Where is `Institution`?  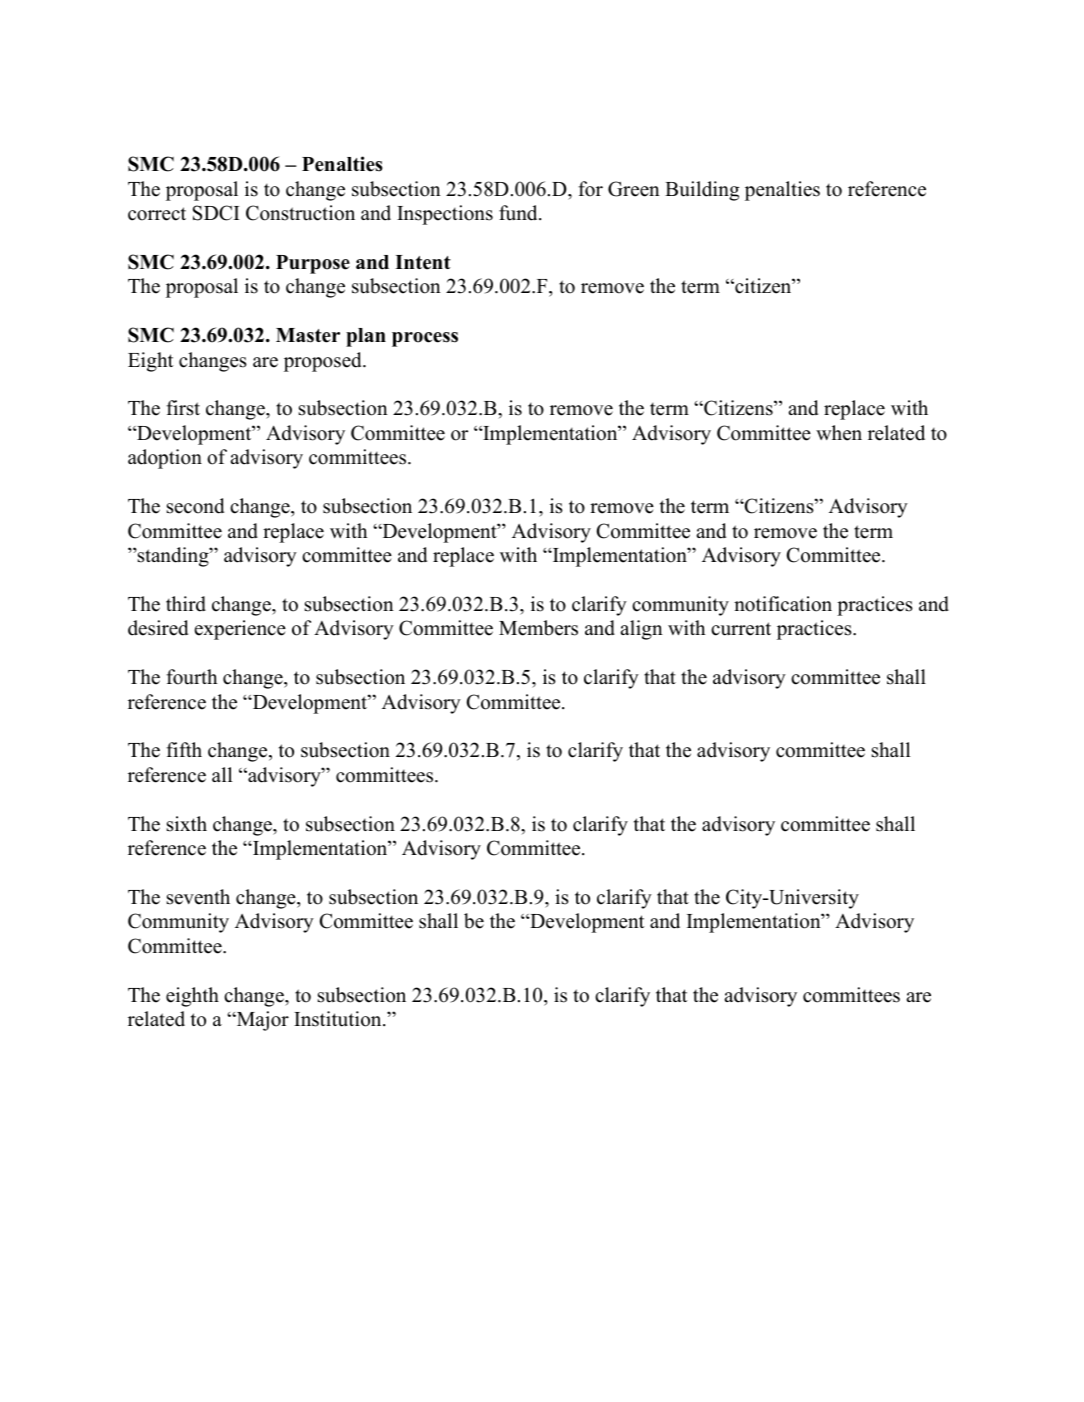
Institution is located at coordinates (339, 1019).
